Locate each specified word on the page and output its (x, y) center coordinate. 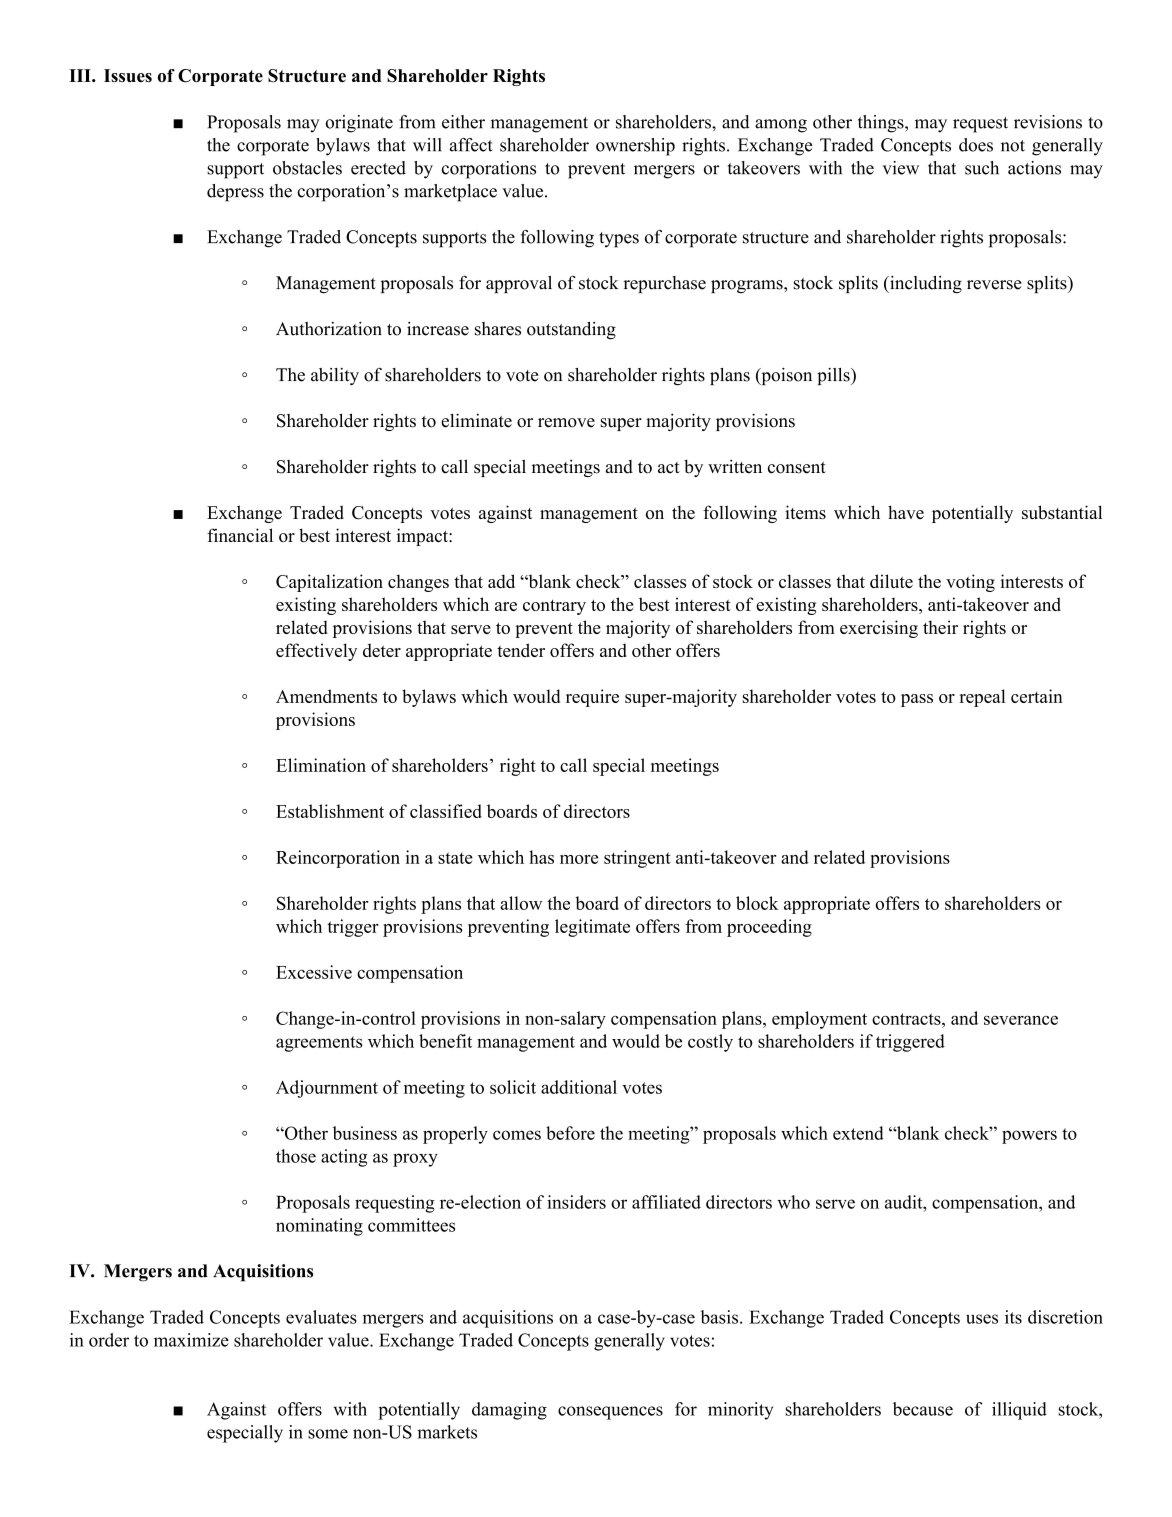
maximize (191, 1340)
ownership (635, 147)
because (923, 1409)
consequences (610, 1413)
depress (235, 193)
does (976, 145)
